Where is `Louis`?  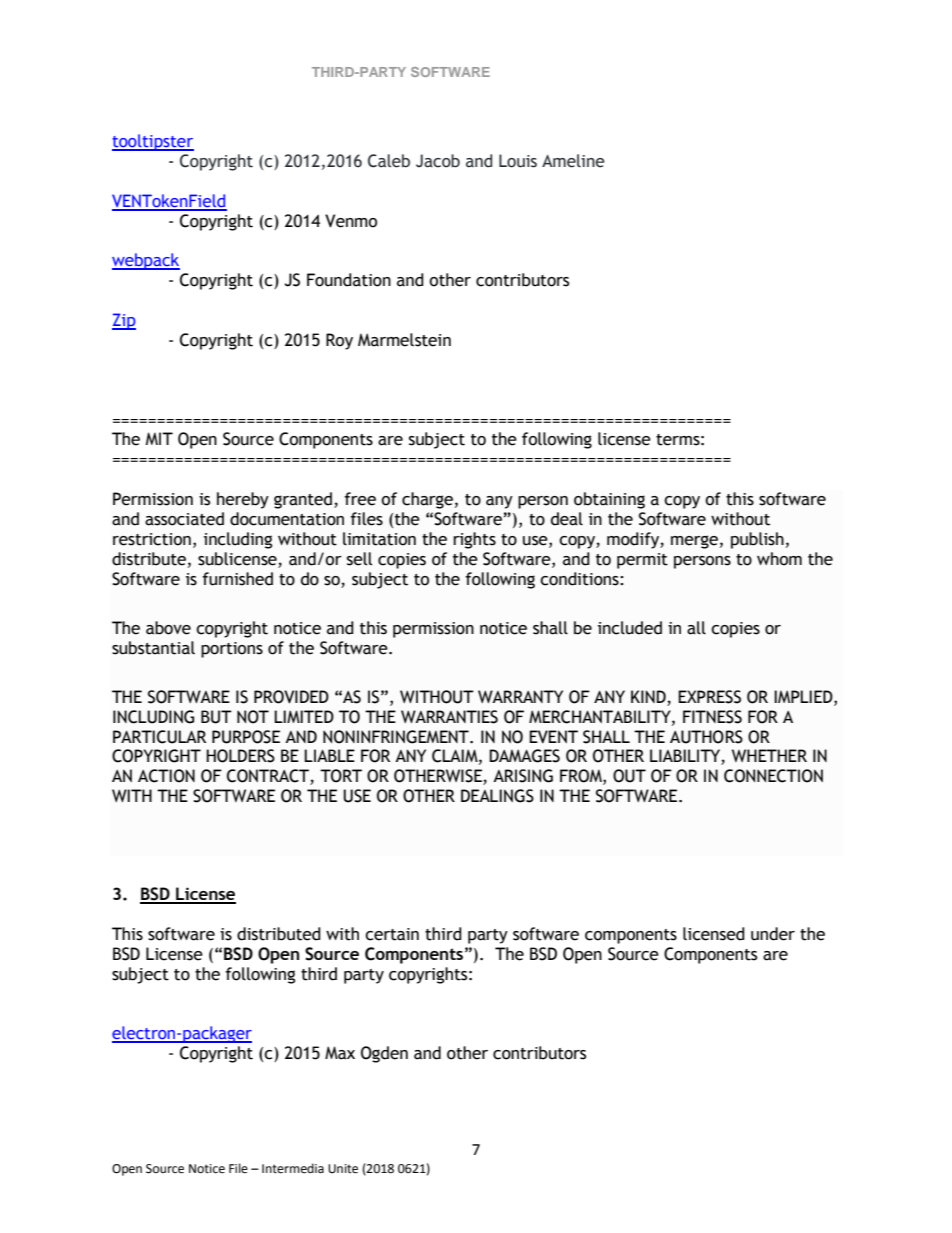 Louis is located at coordinates (518, 161).
